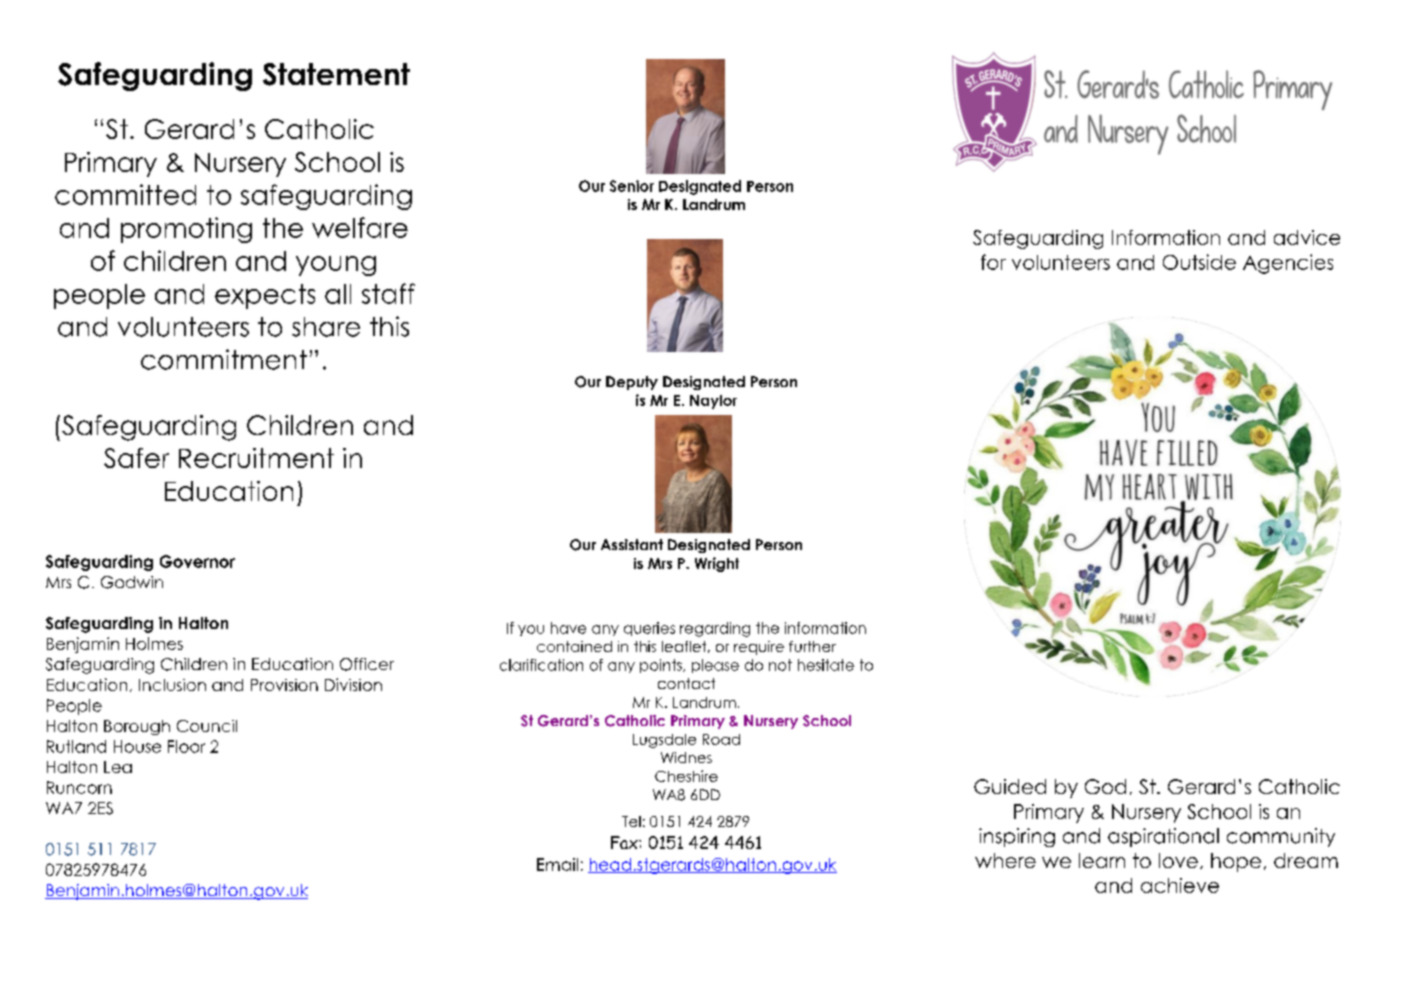 The width and height of the screenshot is (1411, 998). I want to click on Assistant, so click(632, 544).
